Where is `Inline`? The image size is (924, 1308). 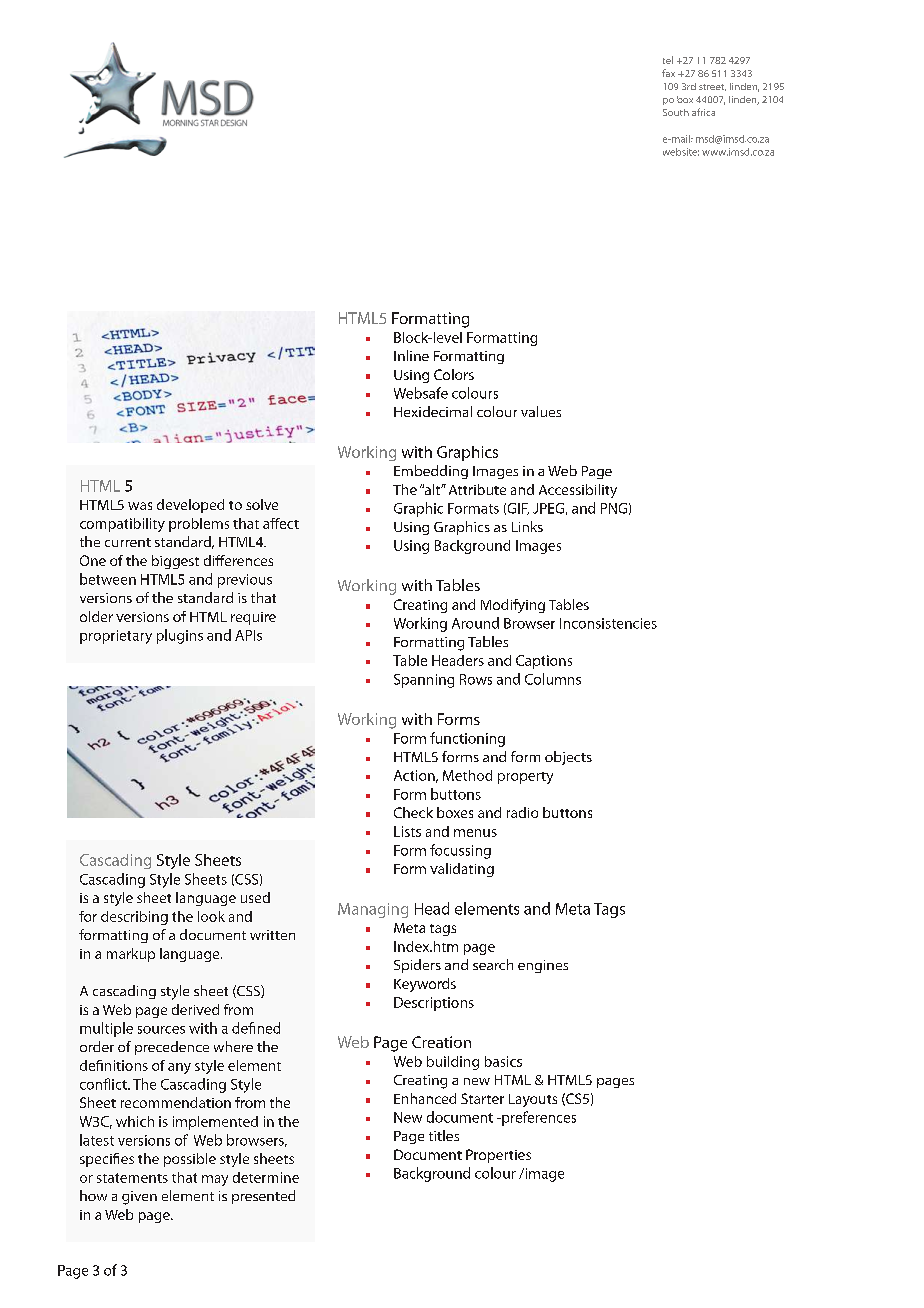
Inline is located at coordinates (411, 355).
